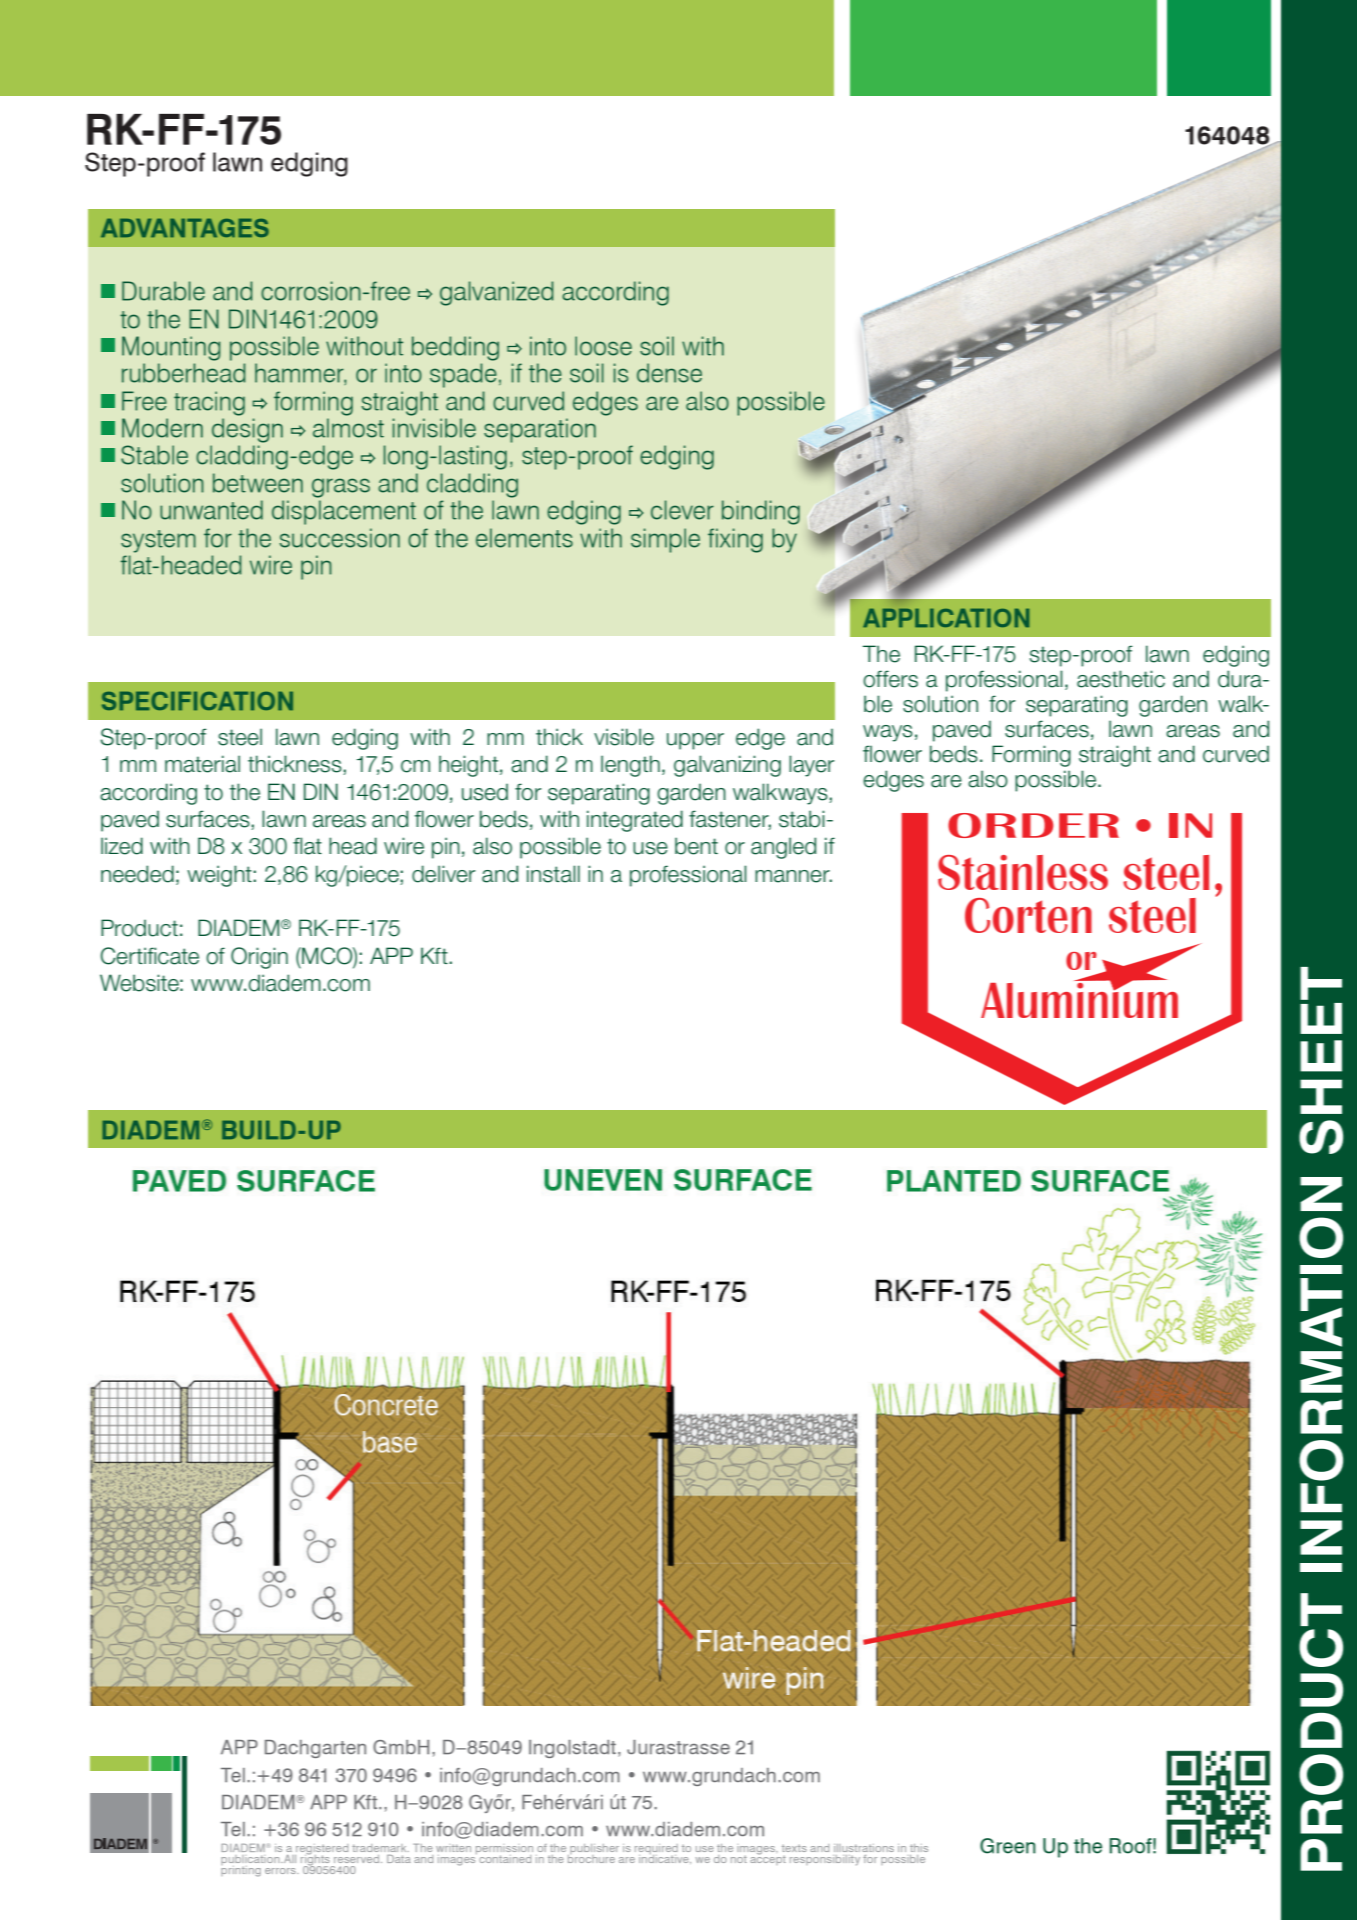  I want to click on install, so click(553, 874).
